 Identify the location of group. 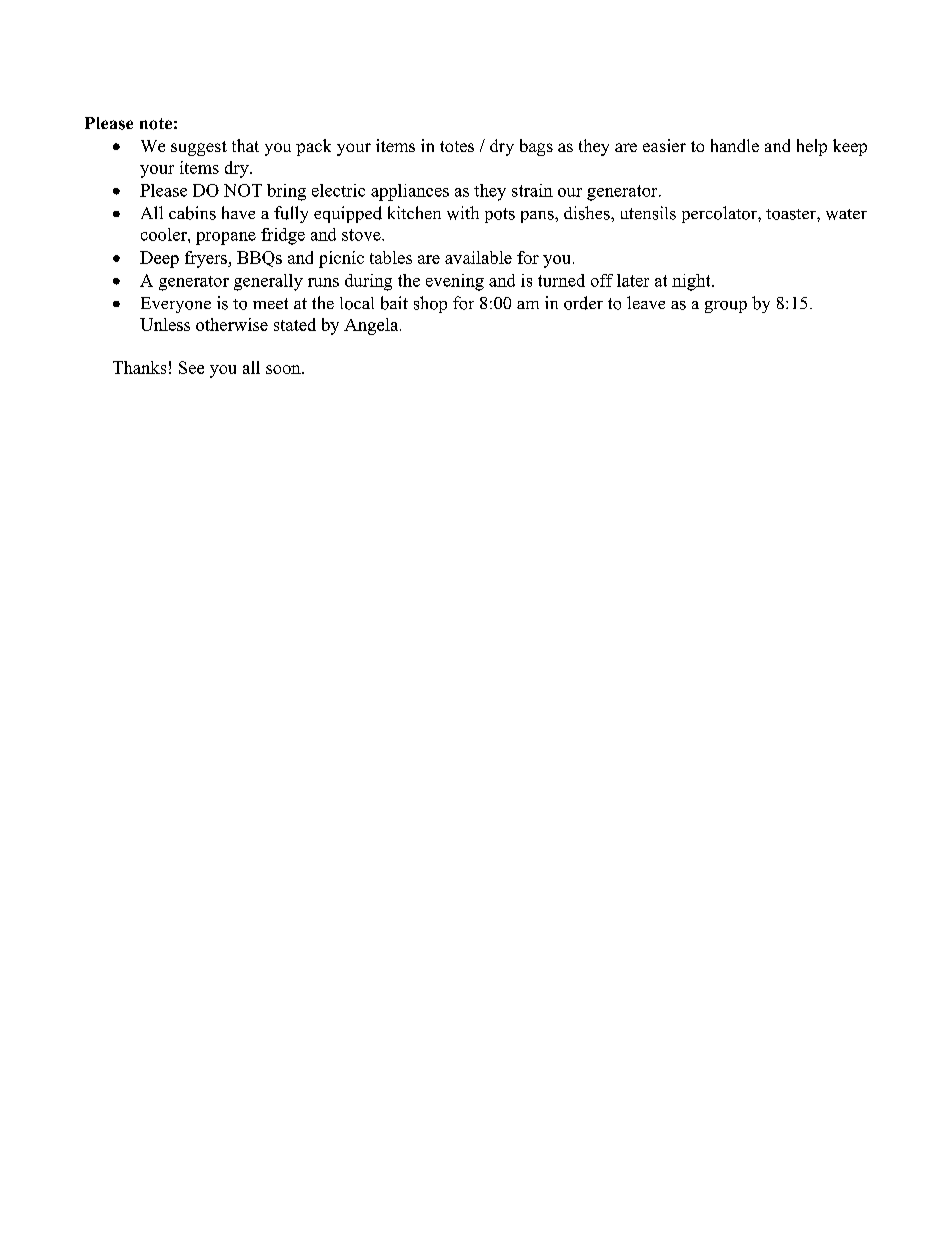
(726, 307).
